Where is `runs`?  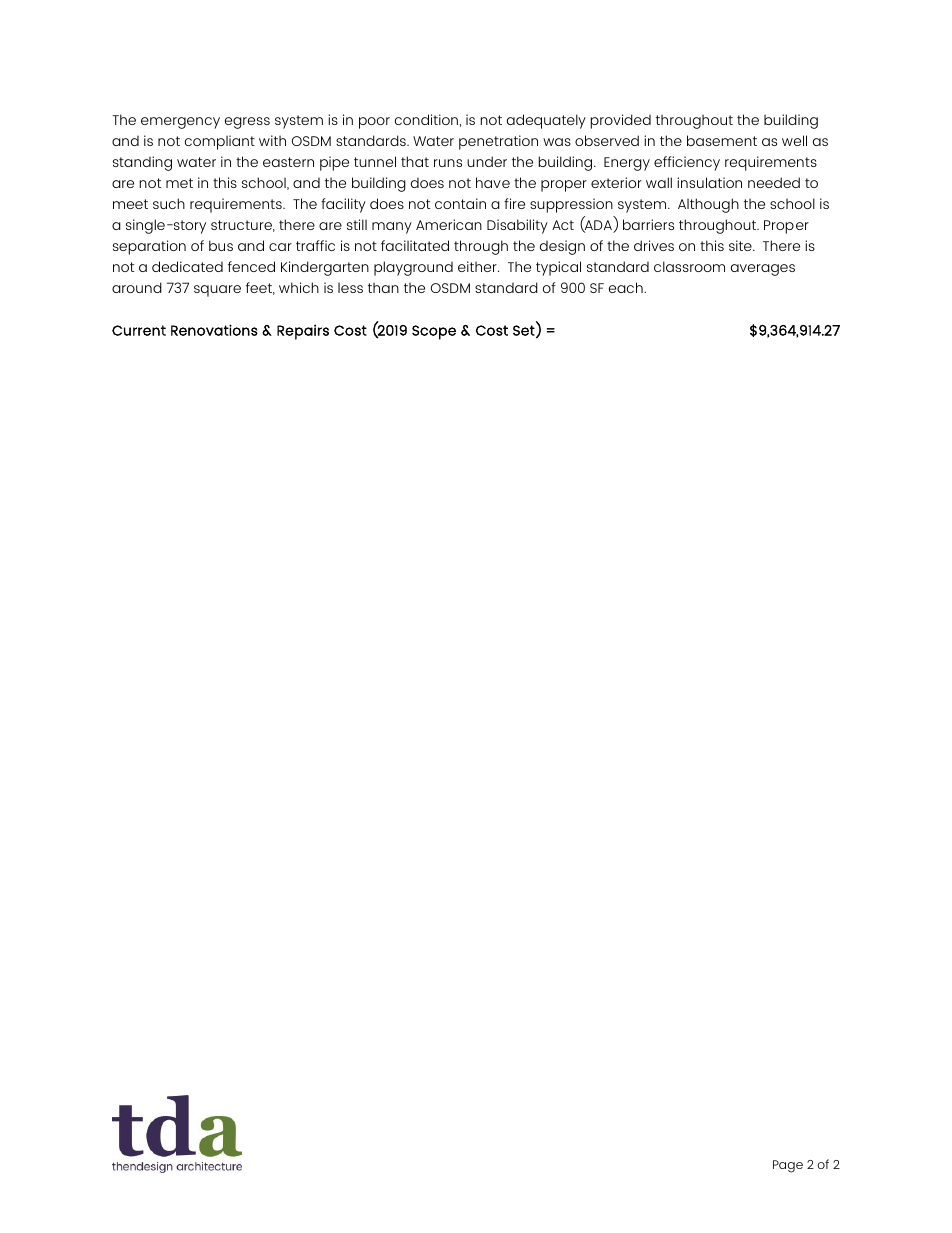
runs is located at coordinates (448, 163).
